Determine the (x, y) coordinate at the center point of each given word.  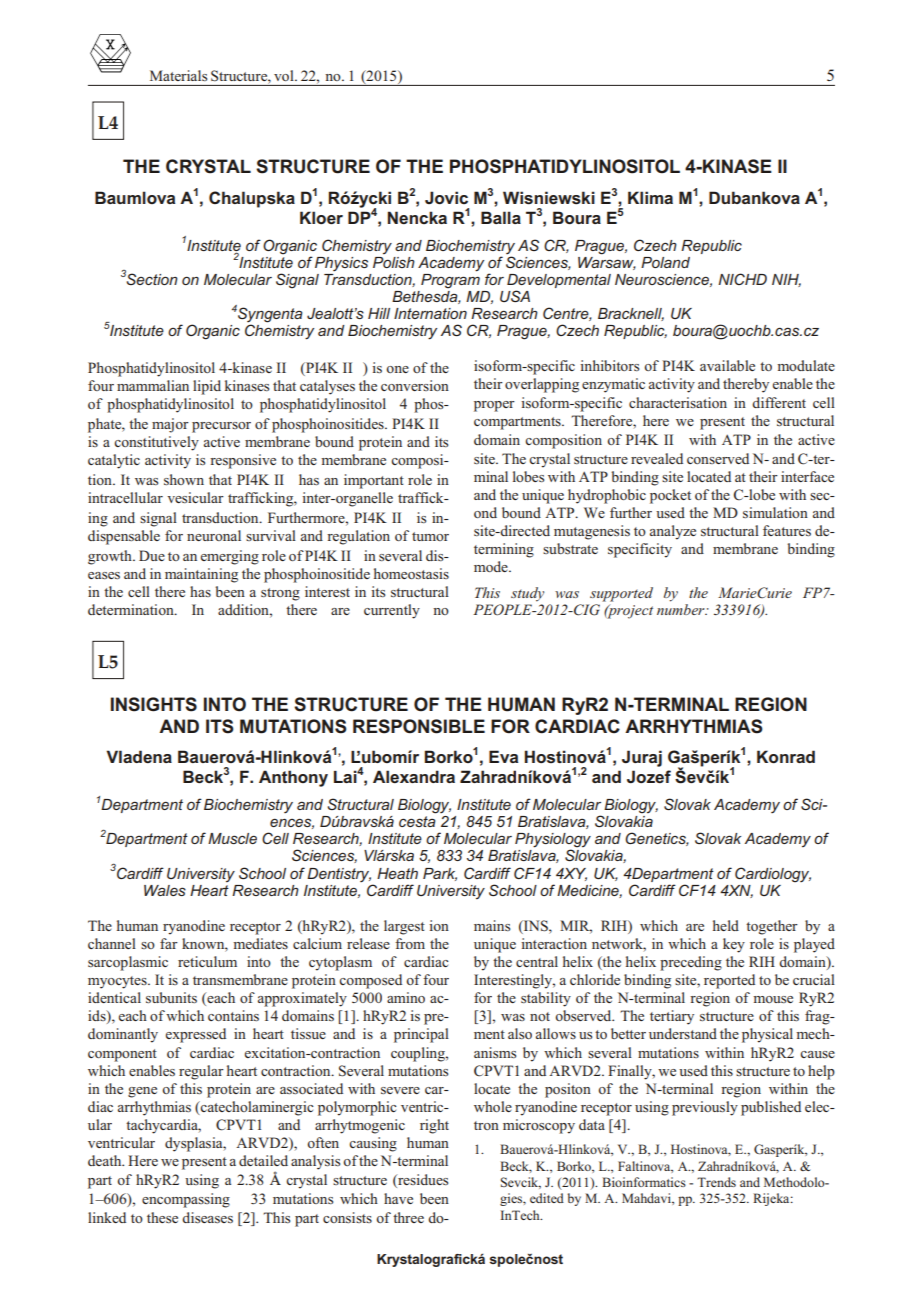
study (527, 594)
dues (434, 1179)
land (675, 262)
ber (695, 609)
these (162, 1217)
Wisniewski (549, 198)
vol (285, 75)
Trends (716, 1182)
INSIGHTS (154, 704)
